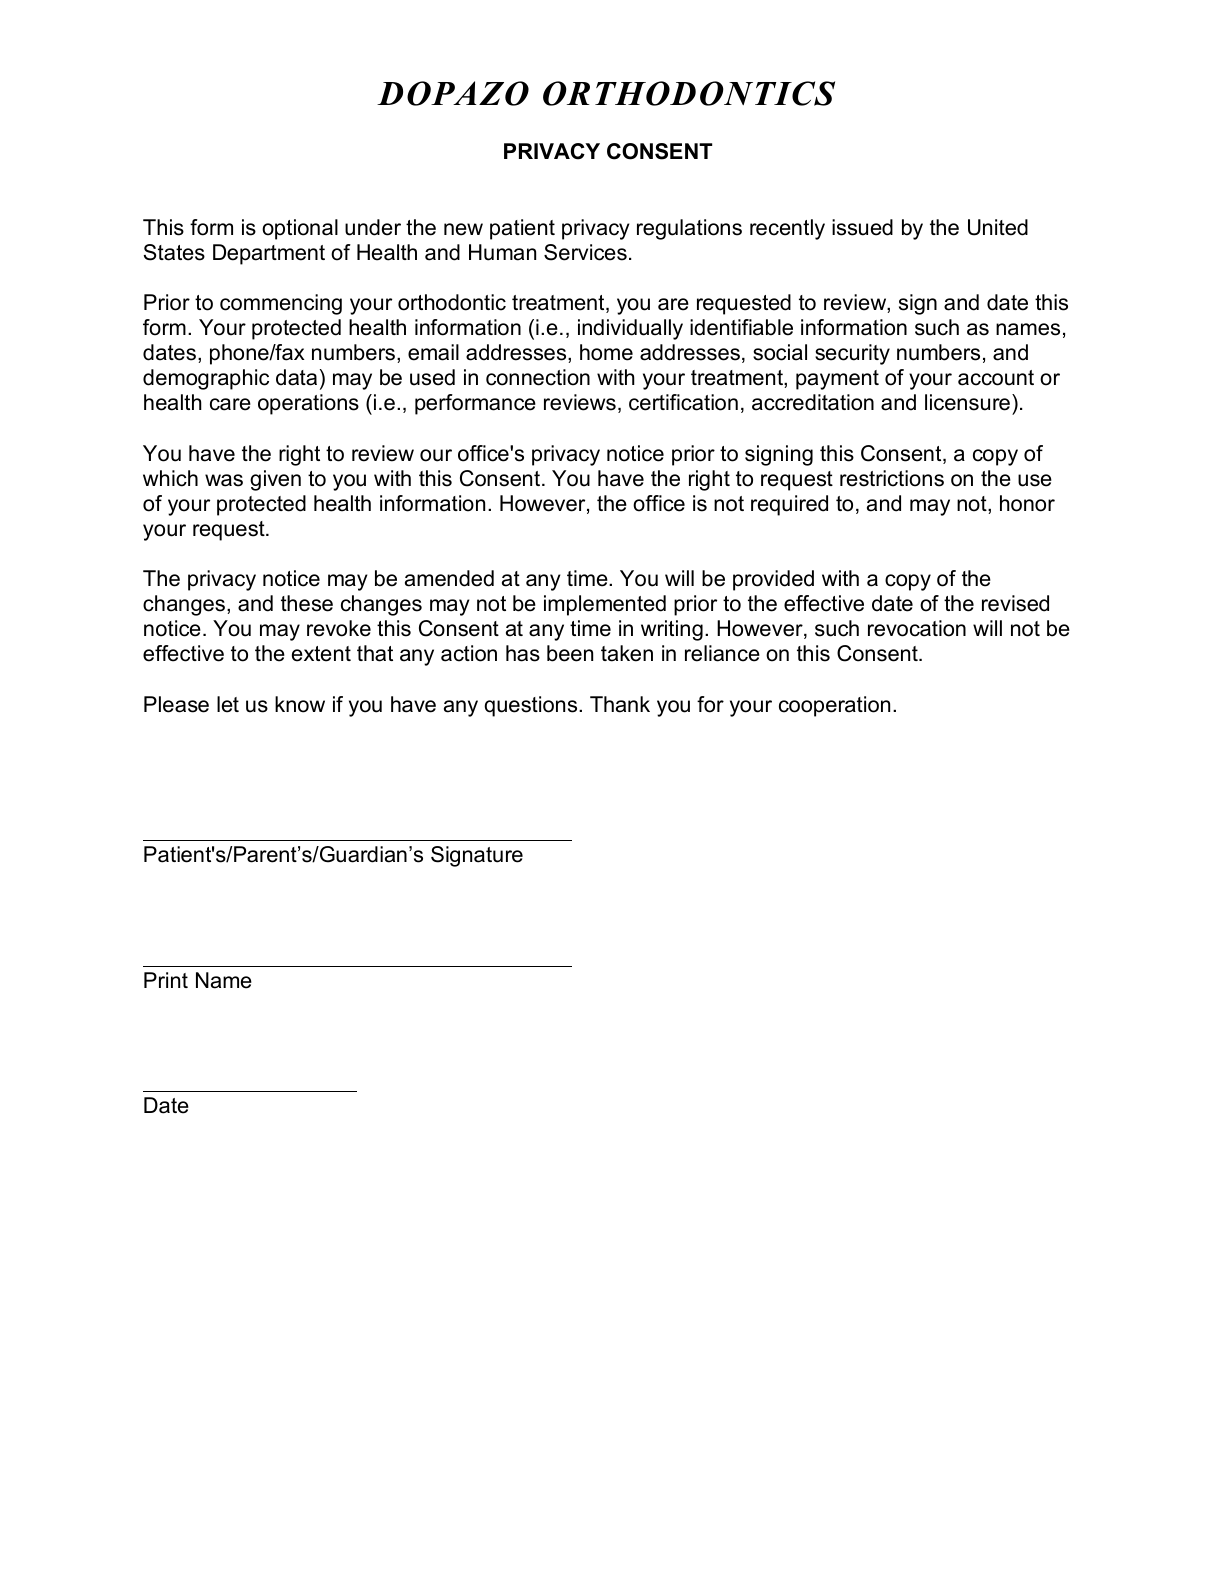 This screenshot has height=1572, width=1215. I want to click on Department, so click(269, 254).
